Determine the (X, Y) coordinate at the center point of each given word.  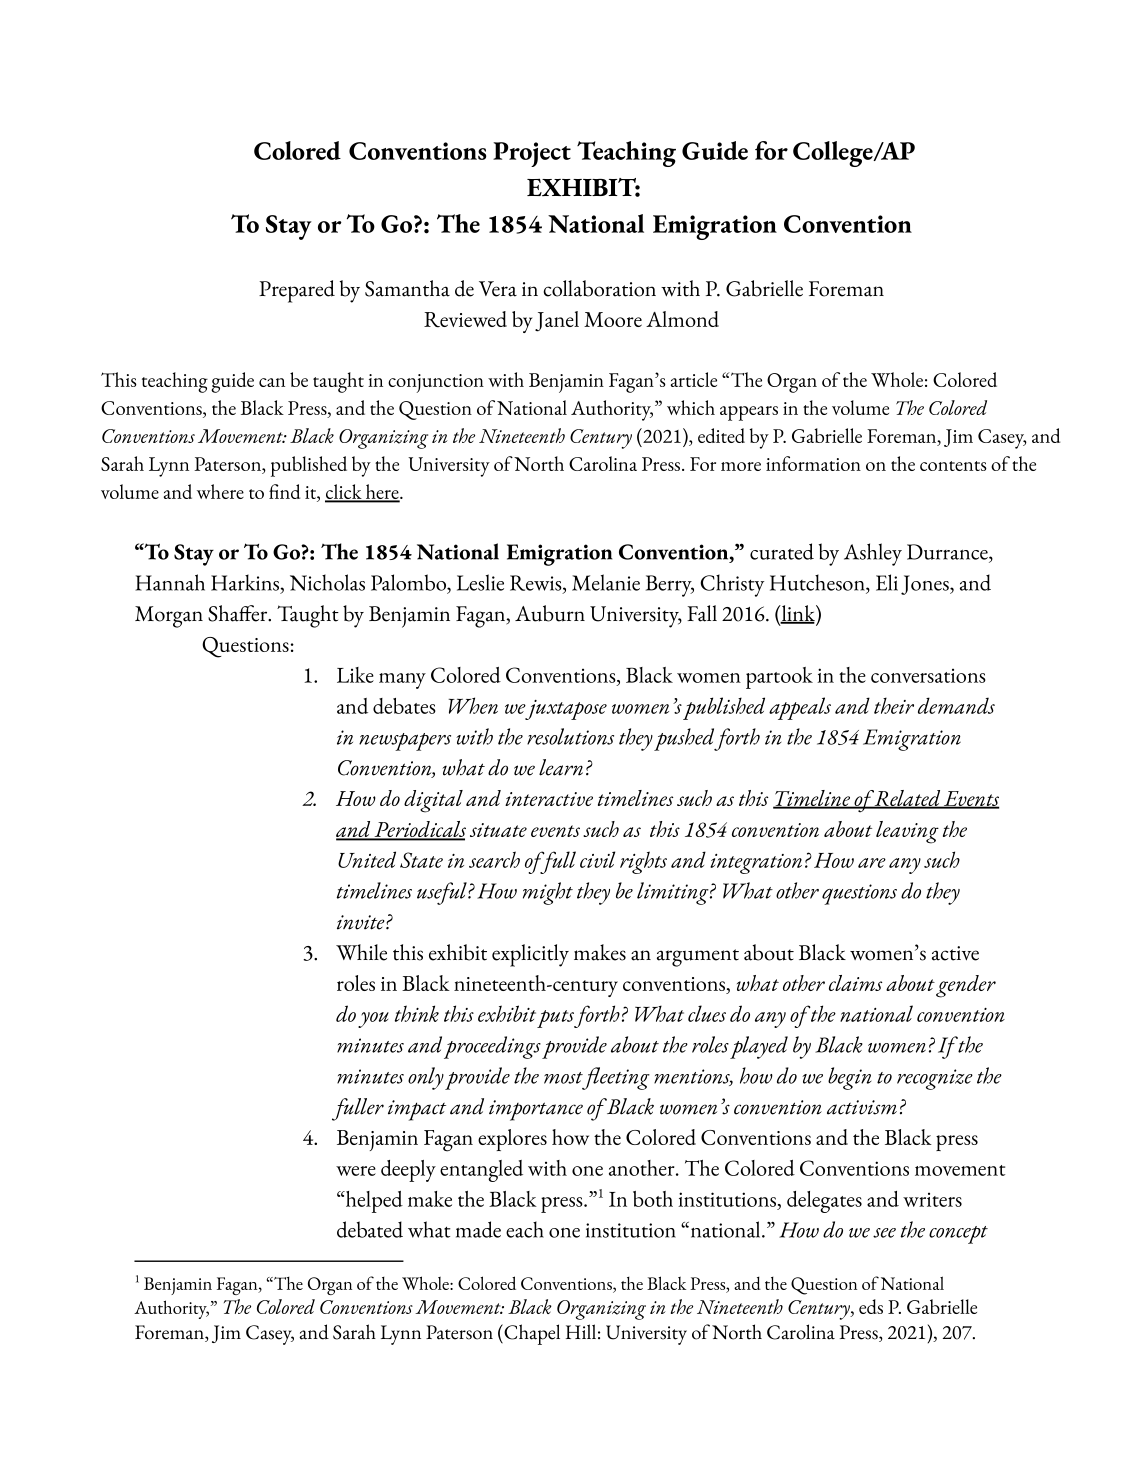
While (361, 952)
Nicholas (327, 582)
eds (871, 1306)
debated (370, 1229)
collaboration (599, 288)
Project (532, 154)
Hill (581, 1331)
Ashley (873, 554)
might (548, 893)
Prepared (297, 291)
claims (855, 983)
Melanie (606, 582)
